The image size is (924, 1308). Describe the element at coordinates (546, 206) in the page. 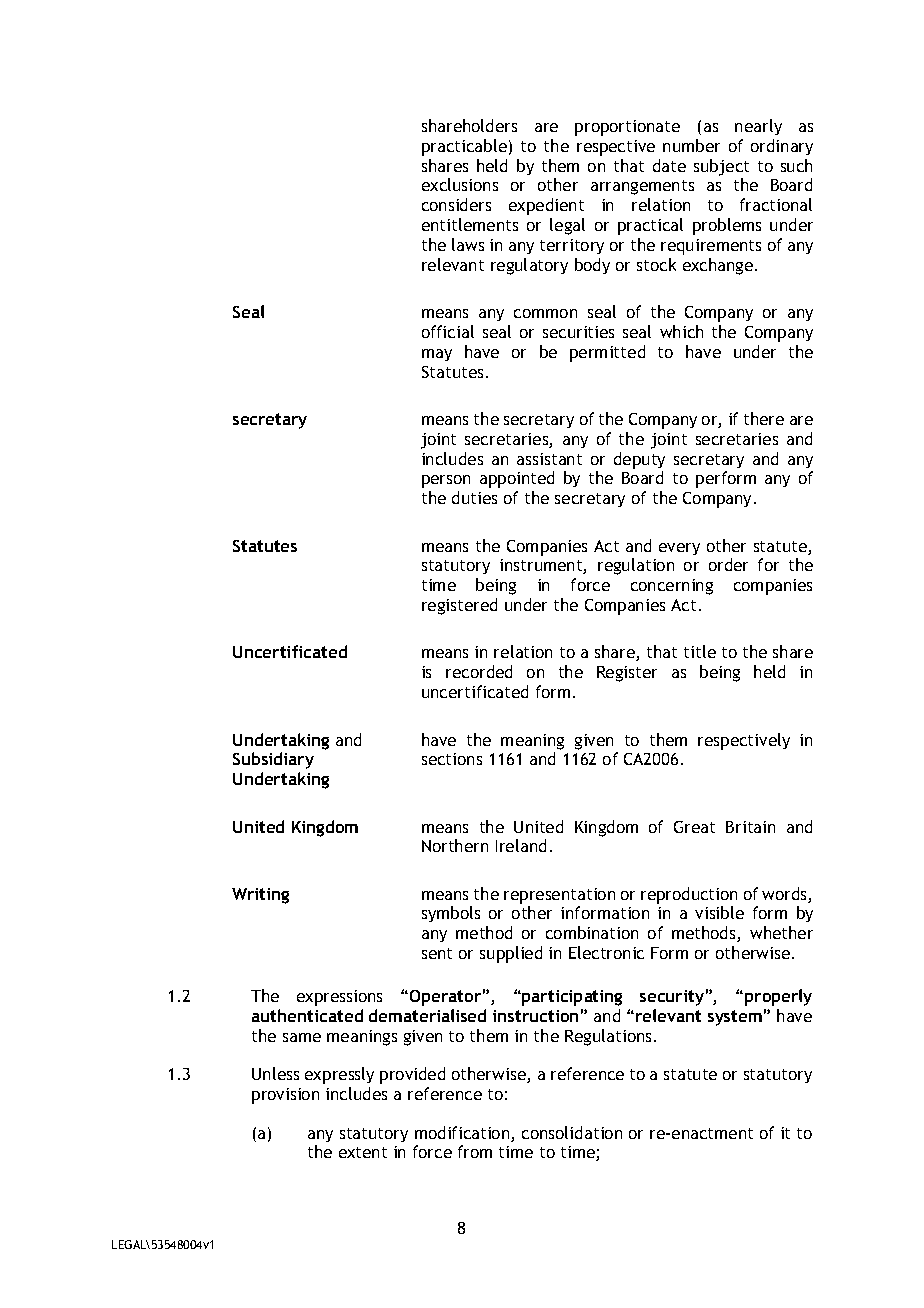

I see `expedient` at that location.
